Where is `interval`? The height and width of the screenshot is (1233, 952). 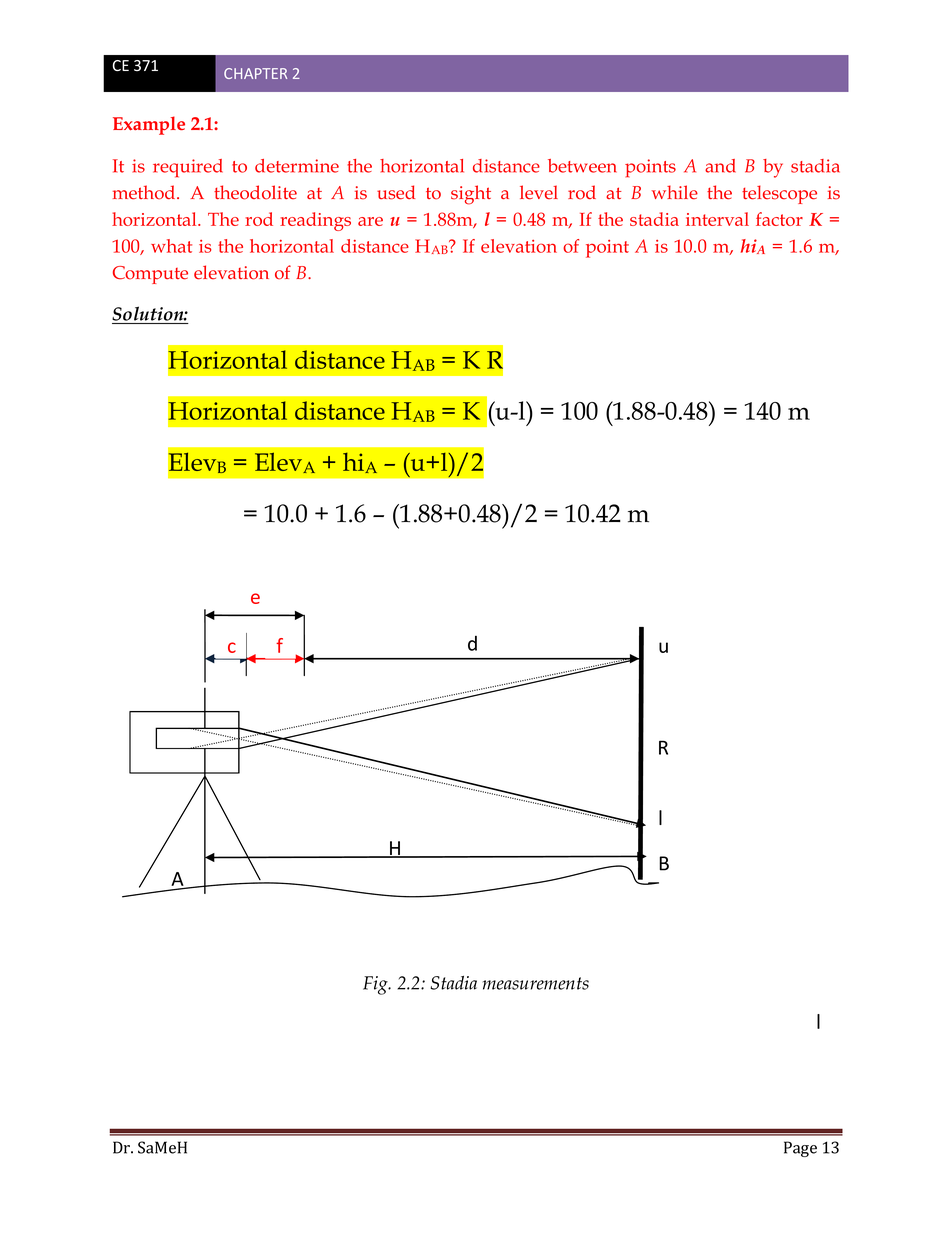 interval is located at coordinates (717, 219).
